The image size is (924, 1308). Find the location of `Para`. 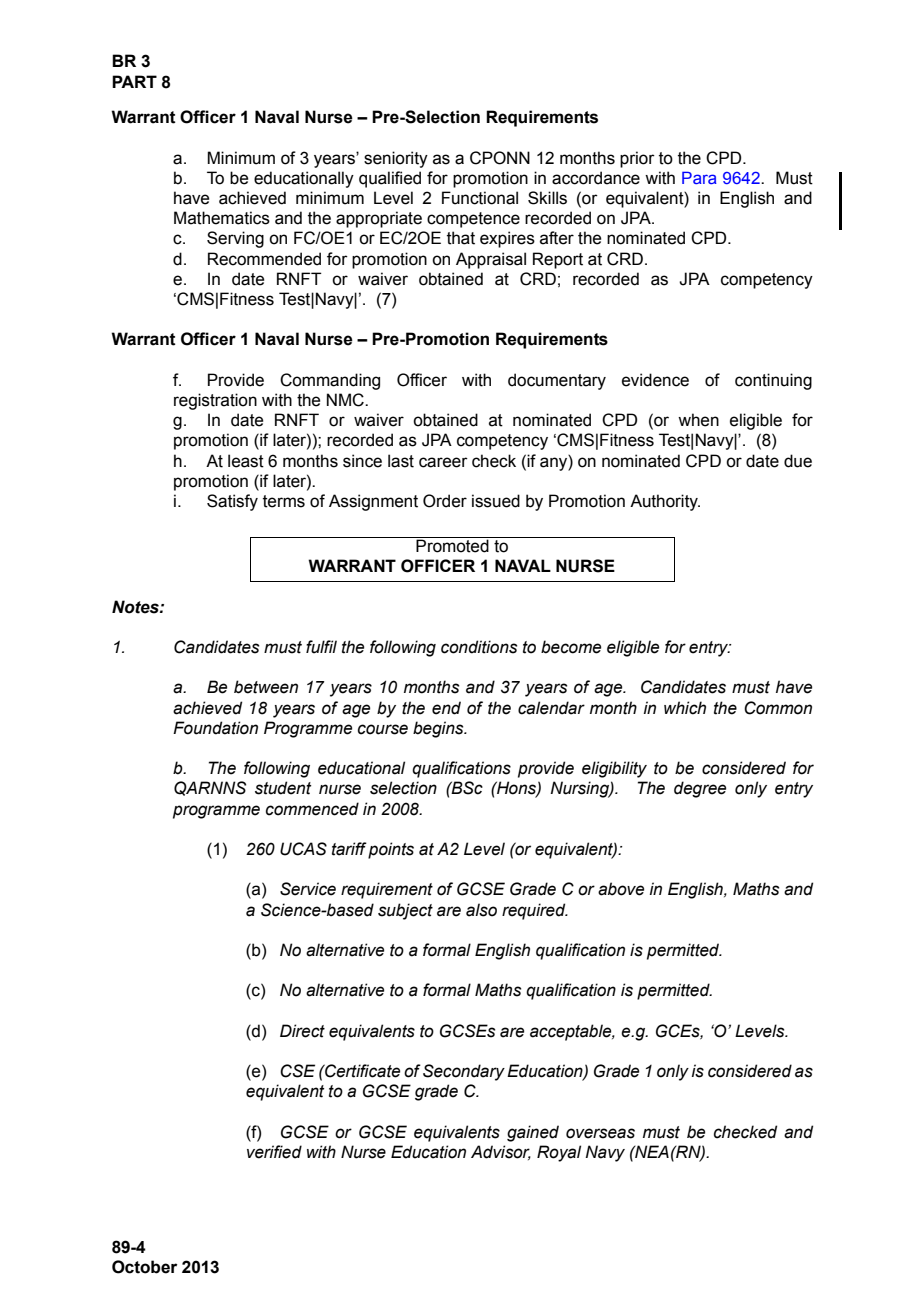

Para is located at coordinates (699, 177).
